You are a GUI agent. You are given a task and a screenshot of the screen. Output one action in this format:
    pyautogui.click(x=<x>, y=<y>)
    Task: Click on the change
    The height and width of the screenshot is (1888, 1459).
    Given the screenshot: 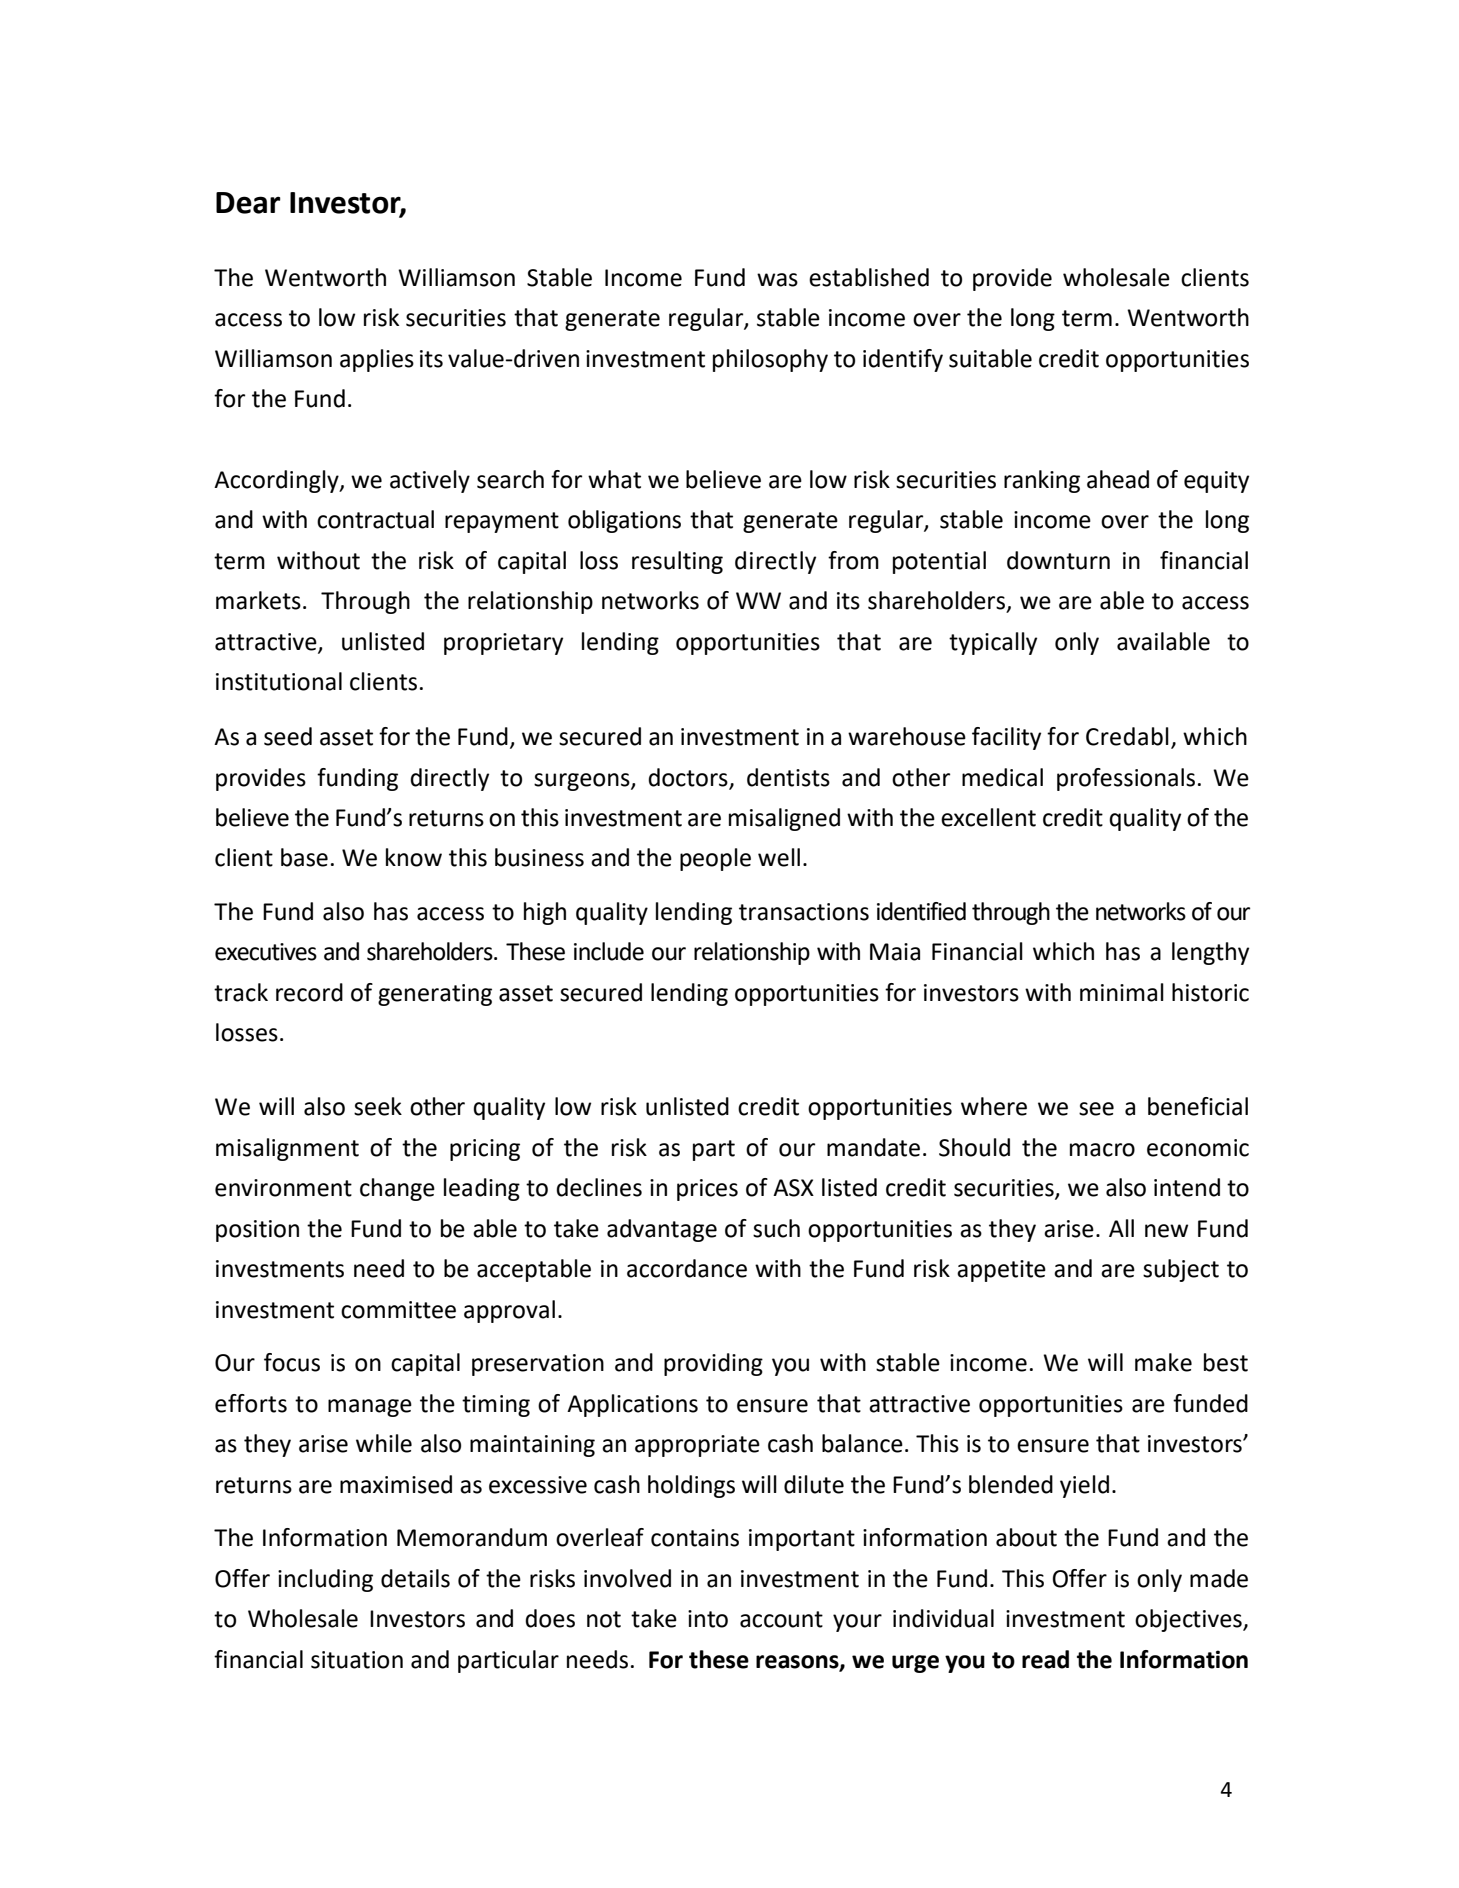 What is the action you would take?
    pyautogui.click(x=397, y=1189)
